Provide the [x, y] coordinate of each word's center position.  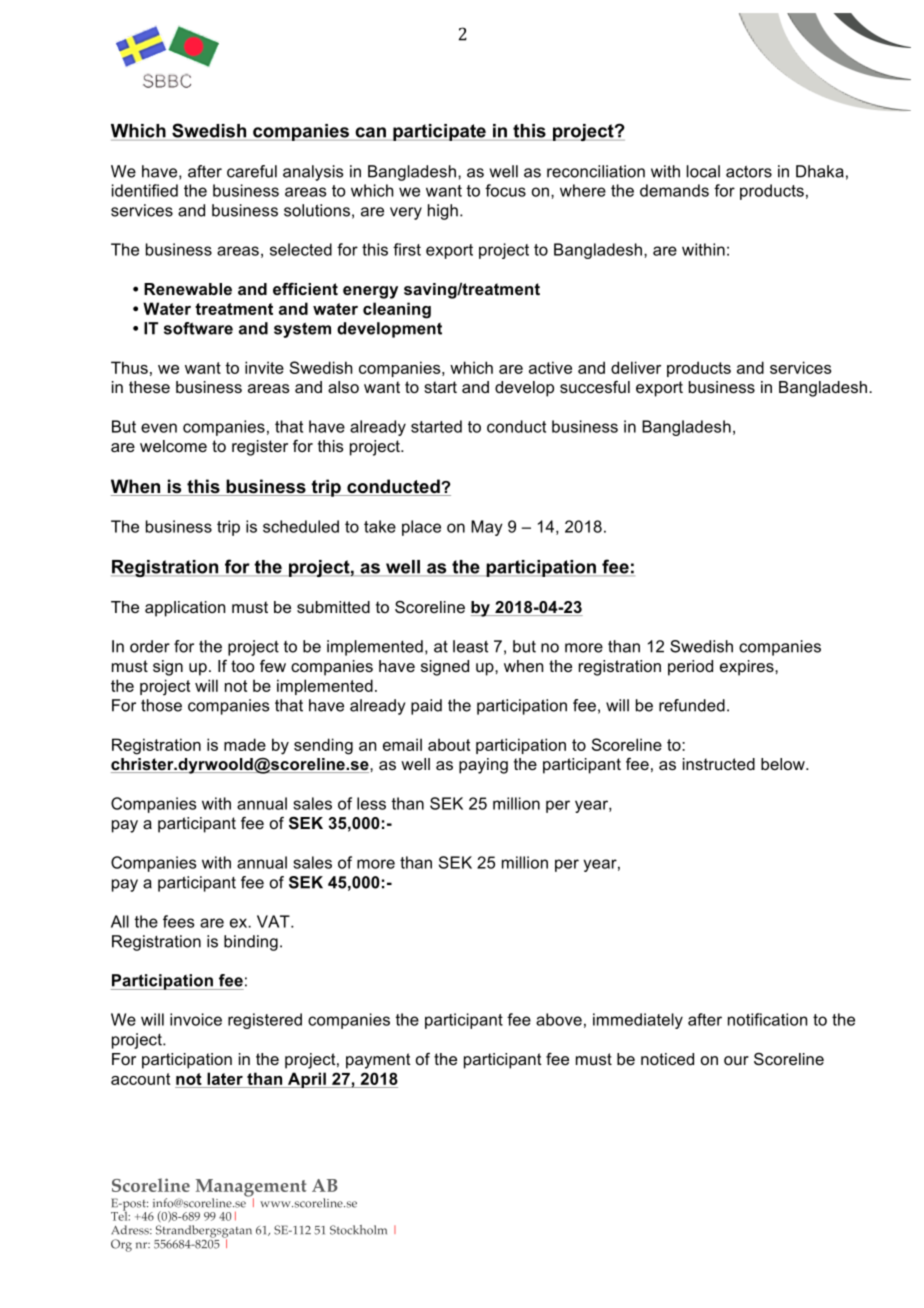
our [736, 1060]
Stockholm [358, 1230]
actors [749, 172]
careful [252, 171]
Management [251, 1189]
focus [505, 190]
